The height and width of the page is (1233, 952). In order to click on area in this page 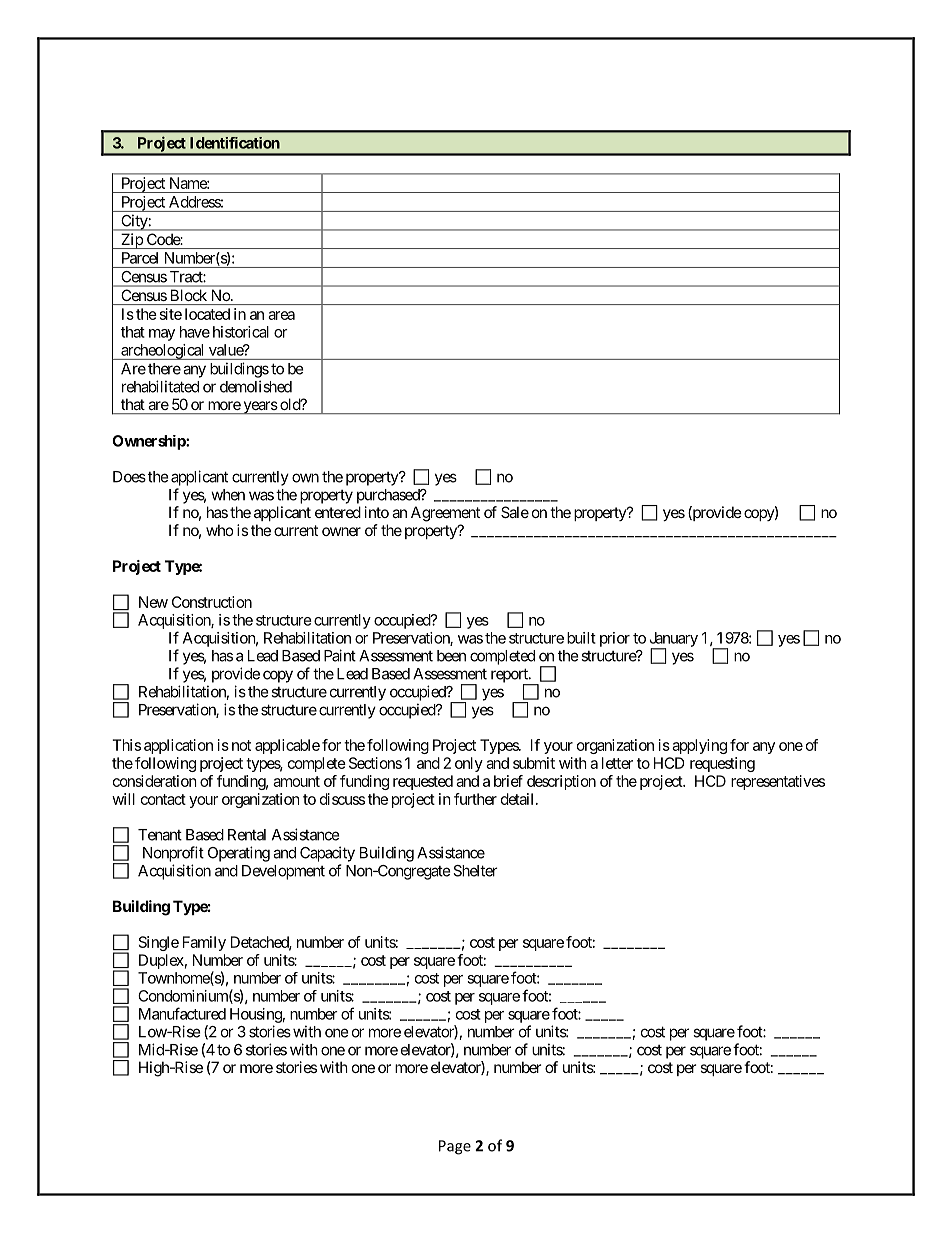, I will do `click(281, 315)`.
